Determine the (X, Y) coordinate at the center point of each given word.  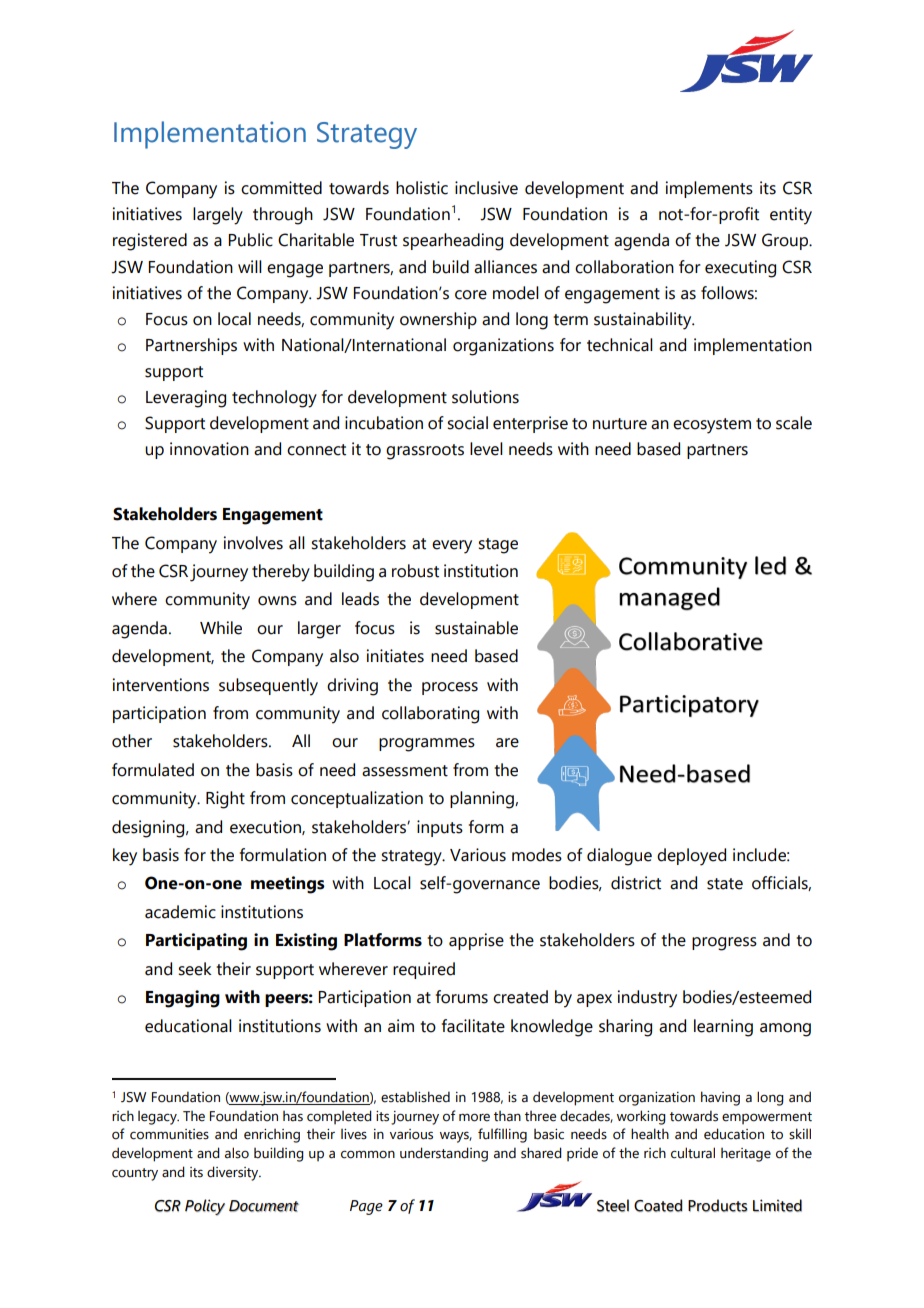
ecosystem (712, 426)
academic (180, 912)
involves (253, 543)
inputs (440, 828)
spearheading (453, 242)
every (452, 547)
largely (218, 216)
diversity (234, 1173)
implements (709, 189)
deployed (691, 857)
